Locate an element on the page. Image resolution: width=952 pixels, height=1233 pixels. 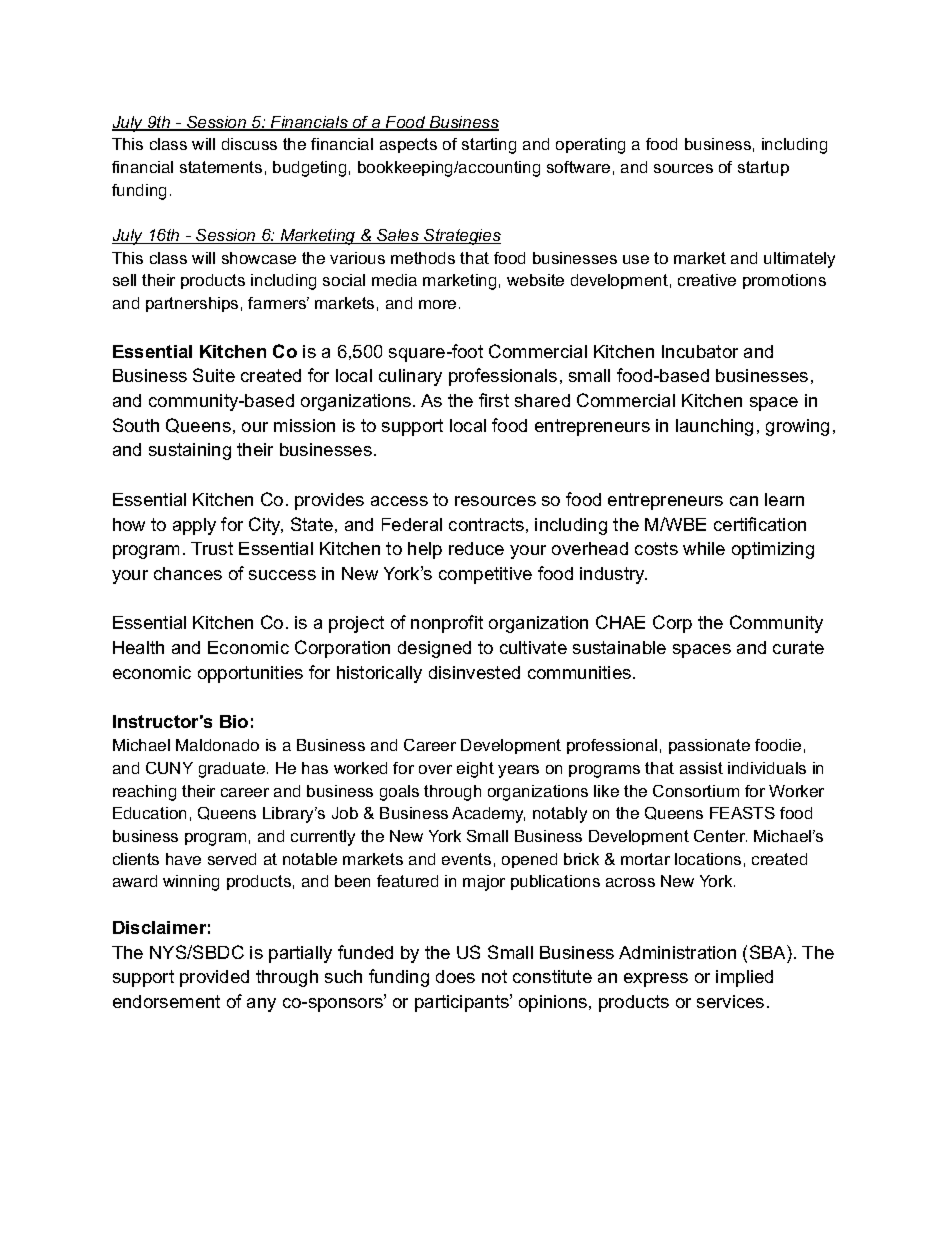
provided is located at coordinates (214, 978).
